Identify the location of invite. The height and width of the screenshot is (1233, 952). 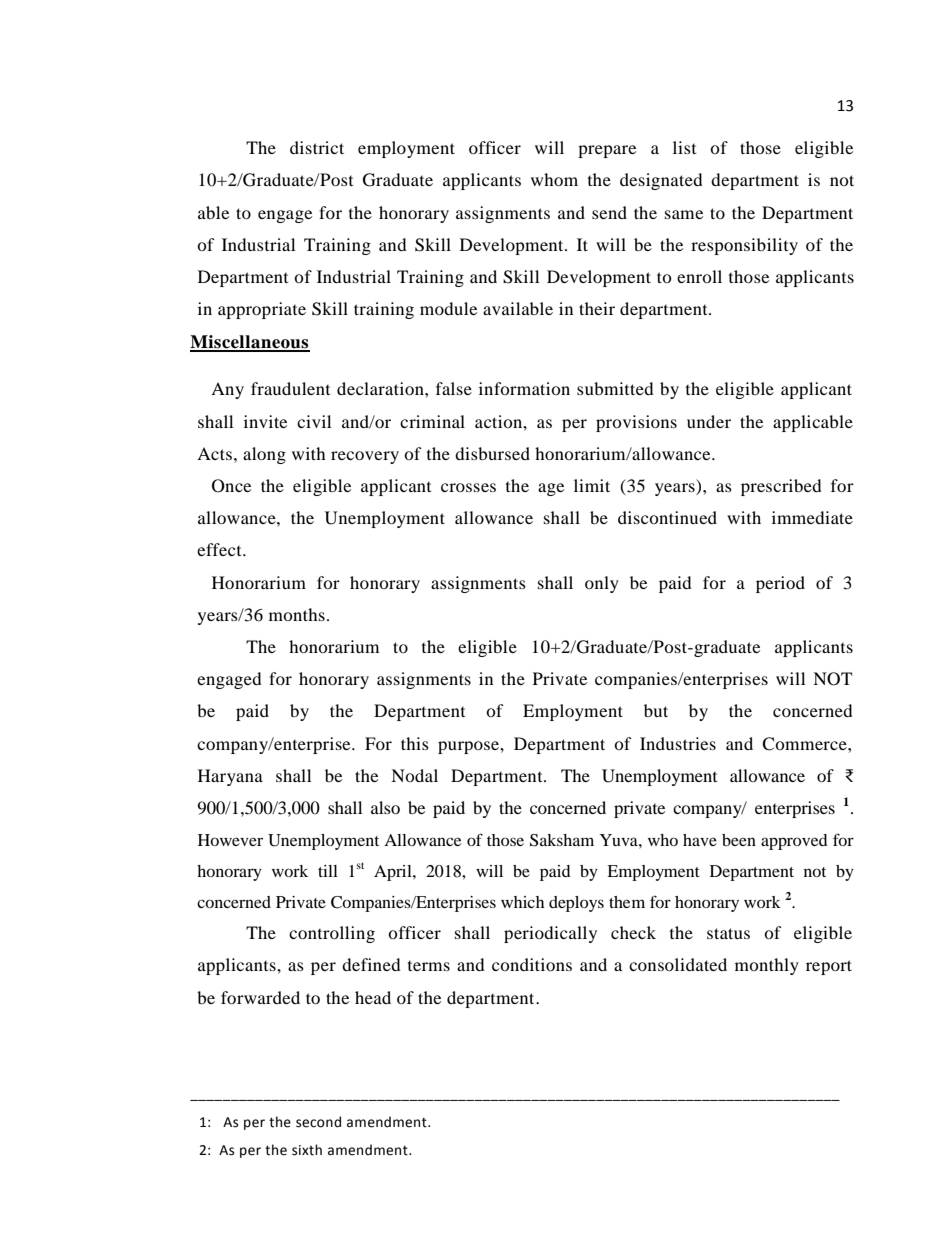
(265, 421).
